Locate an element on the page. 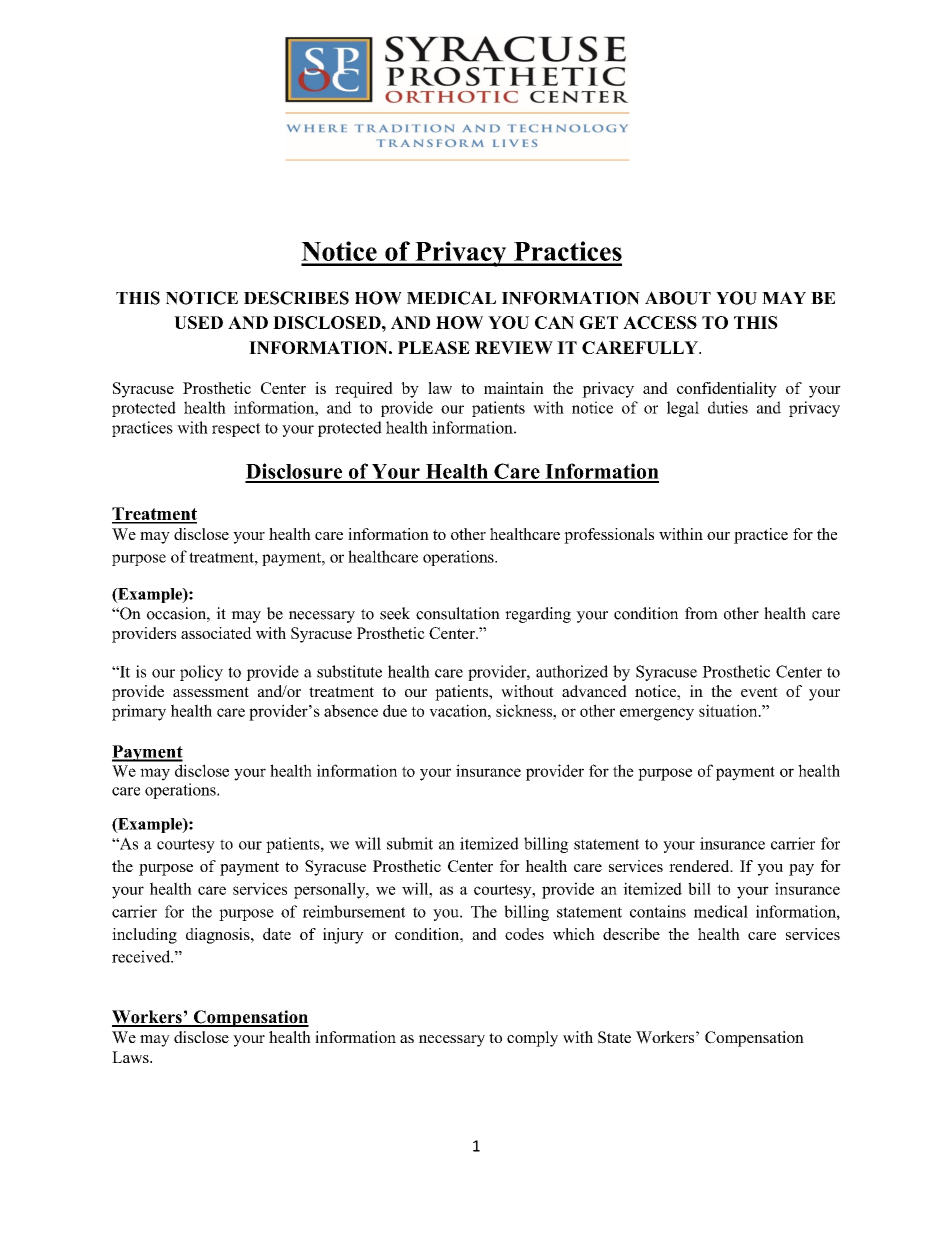 Image resolution: width=952 pixels, height=1233 pixels. USED is located at coordinates (198, 322).
